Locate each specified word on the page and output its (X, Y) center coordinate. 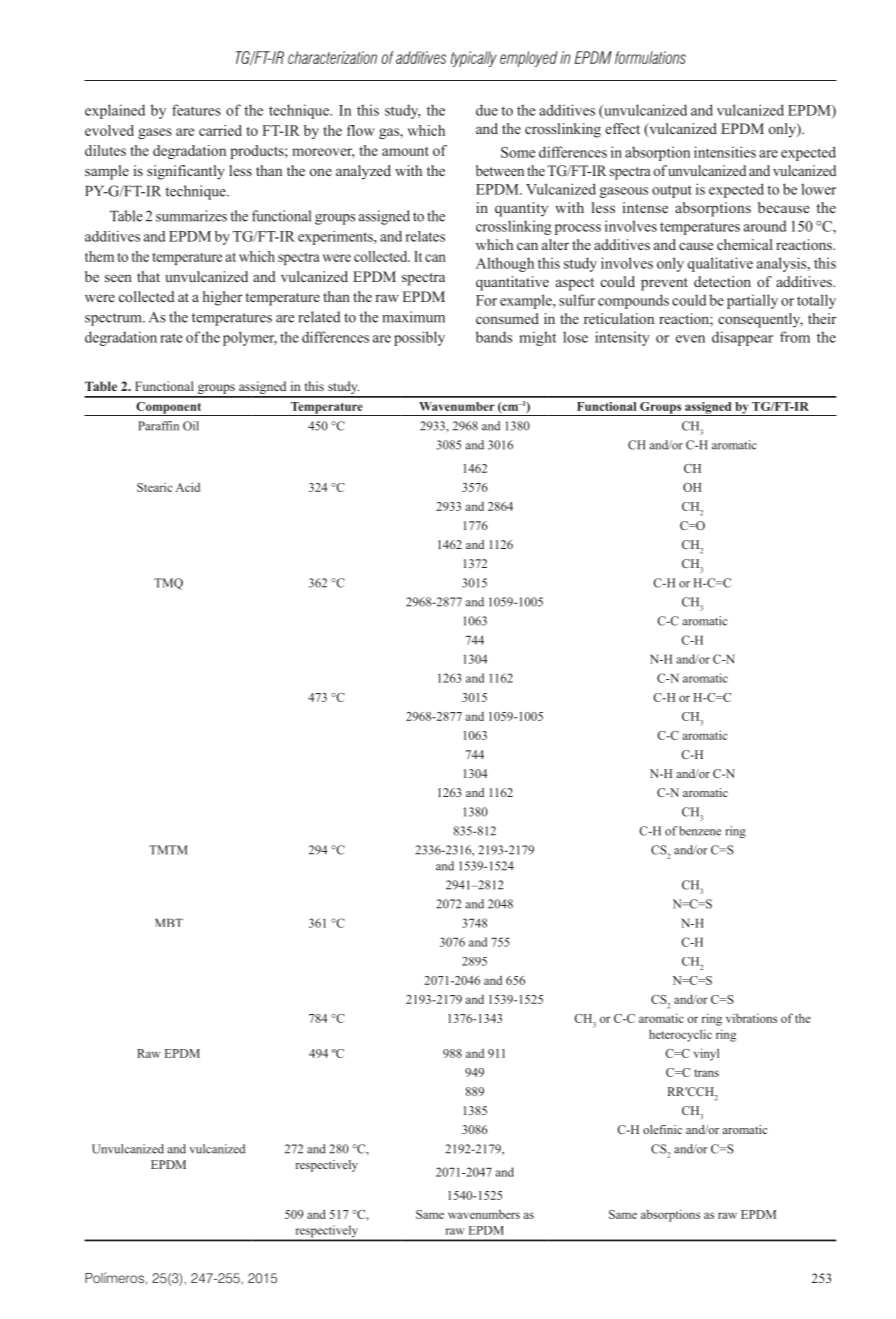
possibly (419, 338)
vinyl (706, 1054)
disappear (742, 338)
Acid (188, 487)
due (487, 110)
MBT (169, 922)
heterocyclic (680, 1035)
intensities (725, 152)
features (196, 110)
